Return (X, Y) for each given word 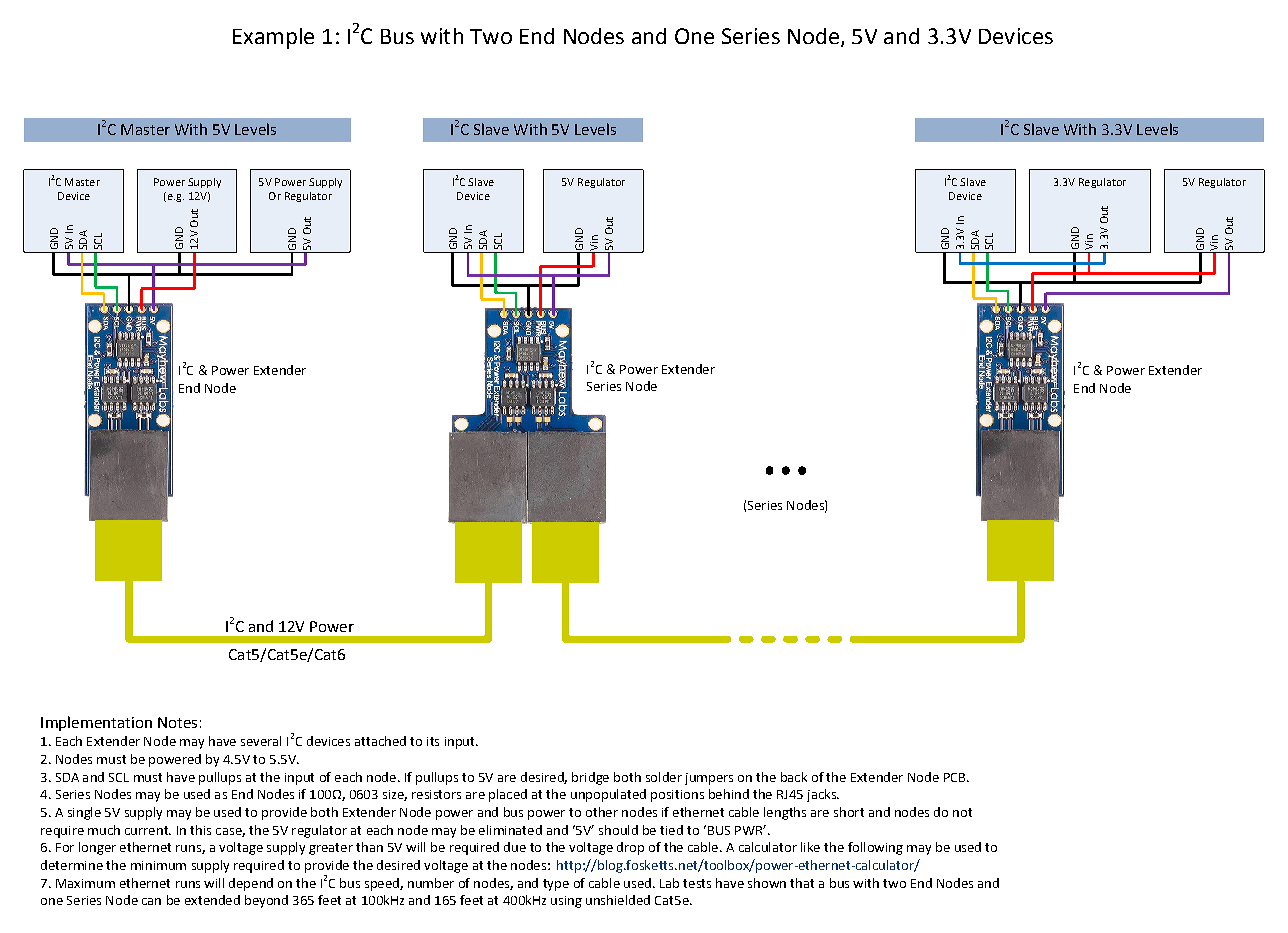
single (84, 813)
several (261, 741)
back (794, 777)
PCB (956, 777)
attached (380, 741)
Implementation (96, 723)
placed (508, 795)
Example (273, 38)
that (802, 883)
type (556, 885)
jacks (822, 795)
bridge (590, 778)
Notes (177, 722)
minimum (158, 865)
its (433, 741)
